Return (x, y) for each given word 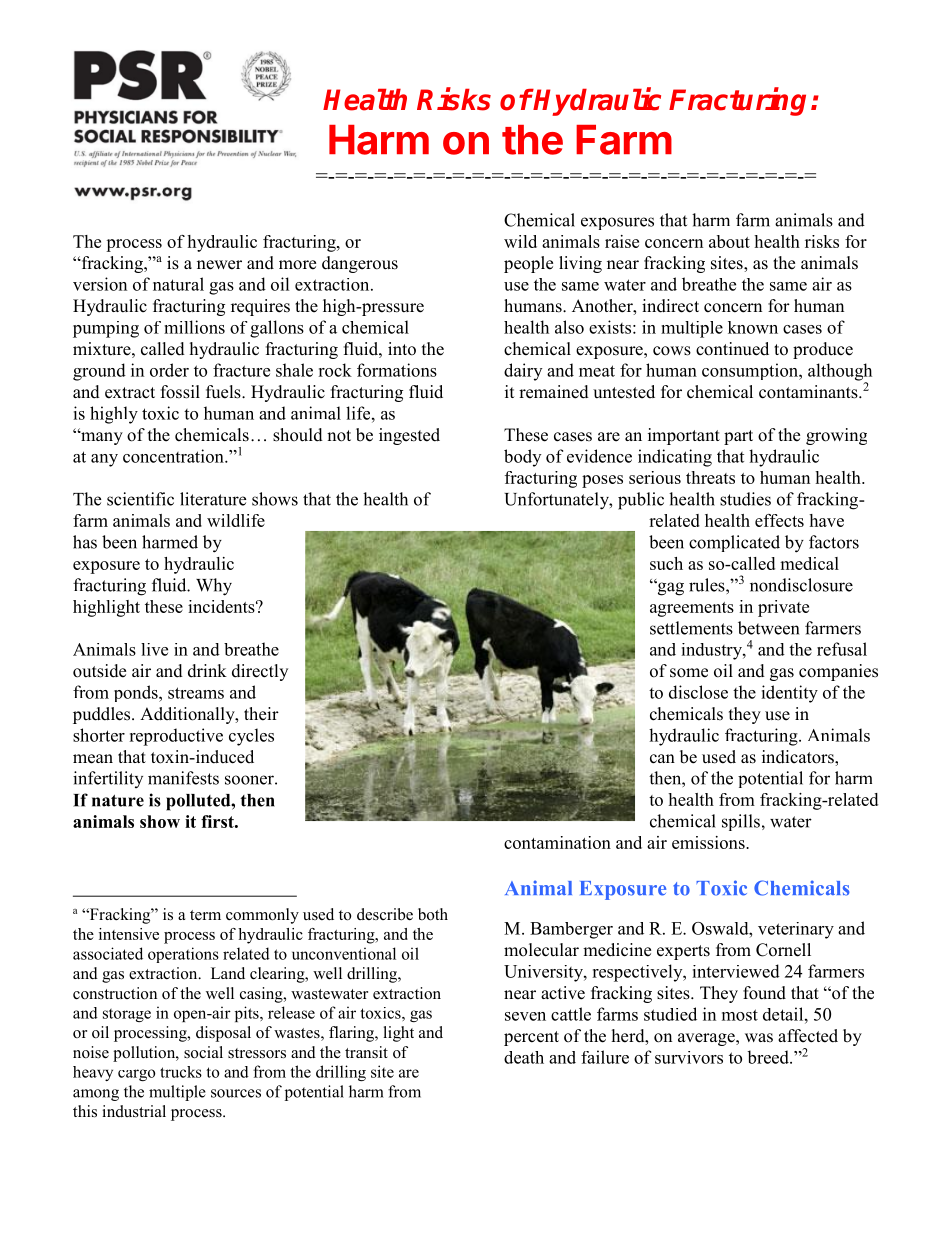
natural (178, 284)
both (433, 914)
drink (207, 671)
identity (789, 694)
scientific (140, 499)
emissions (709, 842)
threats (710, 477)
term (205, 915)
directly (260, 672)
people (528, 264)
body (522, 458)
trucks (181, 1072)
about (729, 241)
